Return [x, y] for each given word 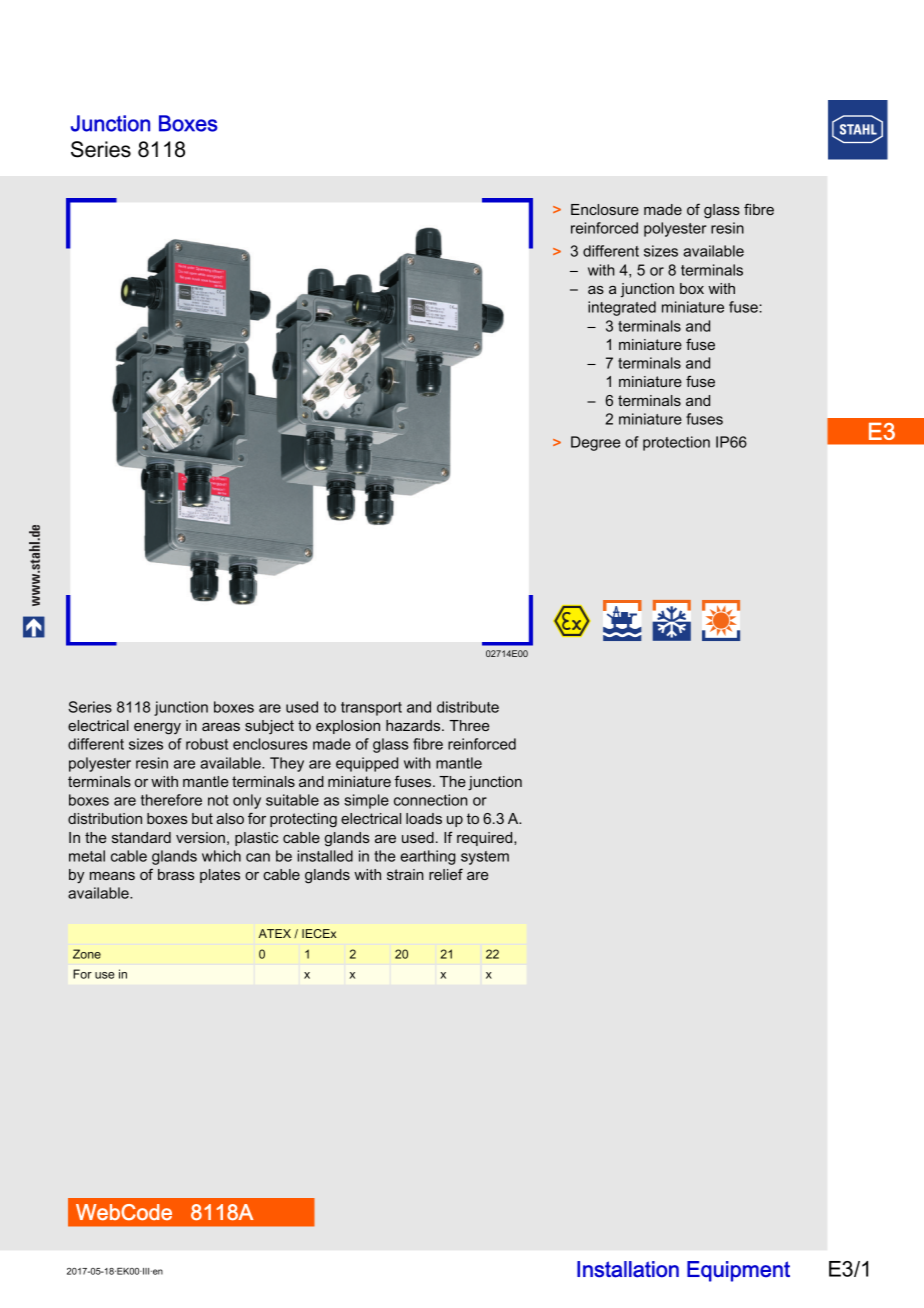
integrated [622, 308]
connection [431, 800]
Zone [87, 954]
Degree [595, 443]
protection [676, 443]
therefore [171, 800]
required [486, 839]
